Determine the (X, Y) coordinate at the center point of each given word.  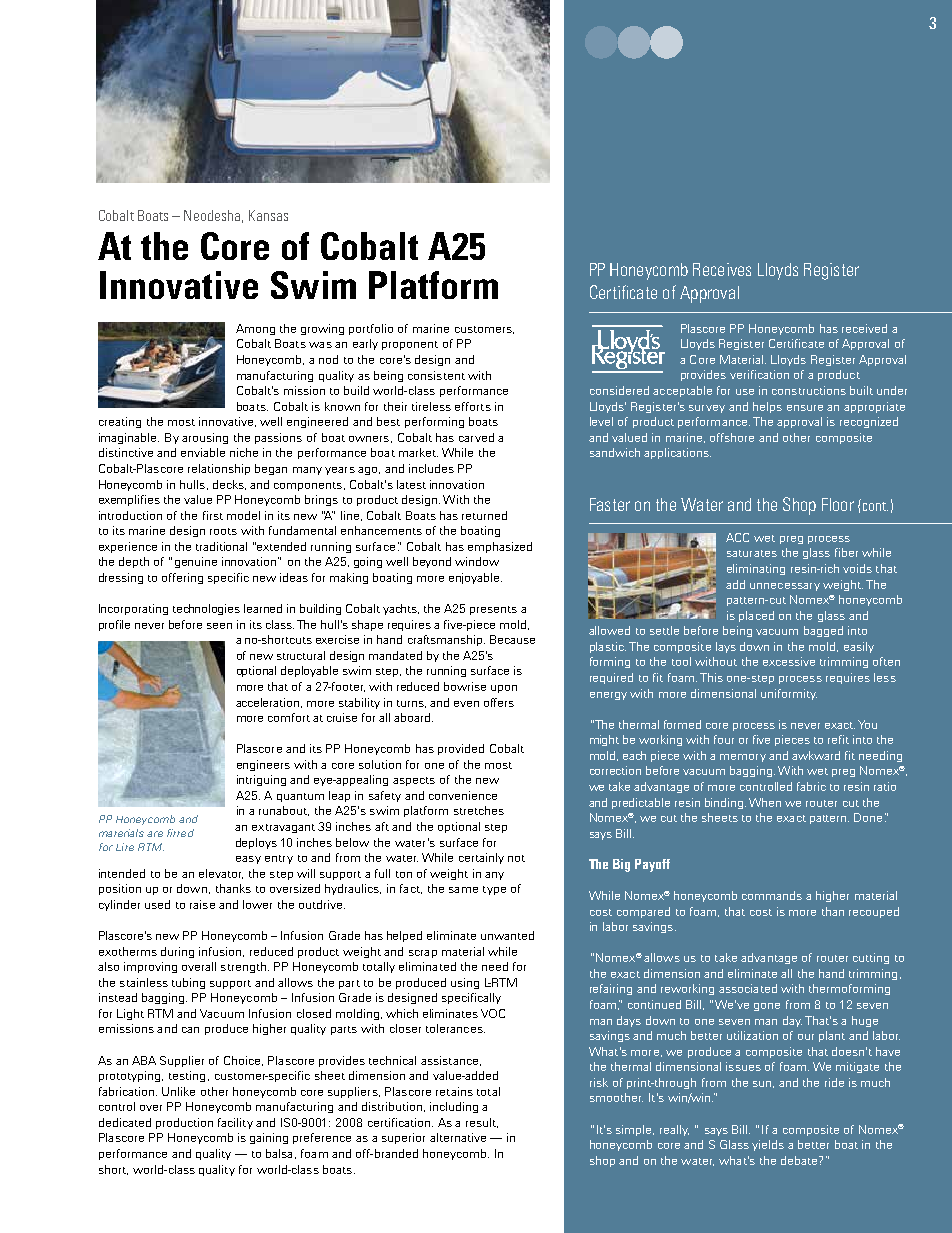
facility (235, 1123)
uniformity (789, 694)
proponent (410, 345)
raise (202, 904)
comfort (289, 717)
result (482, 1123)
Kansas (268, 215)
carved (476, 437)
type (494, 890)
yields (768, 1145)
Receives (722, 269)
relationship (219, 469)
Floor (838, 504)
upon (504, 689)
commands (772, 895)
